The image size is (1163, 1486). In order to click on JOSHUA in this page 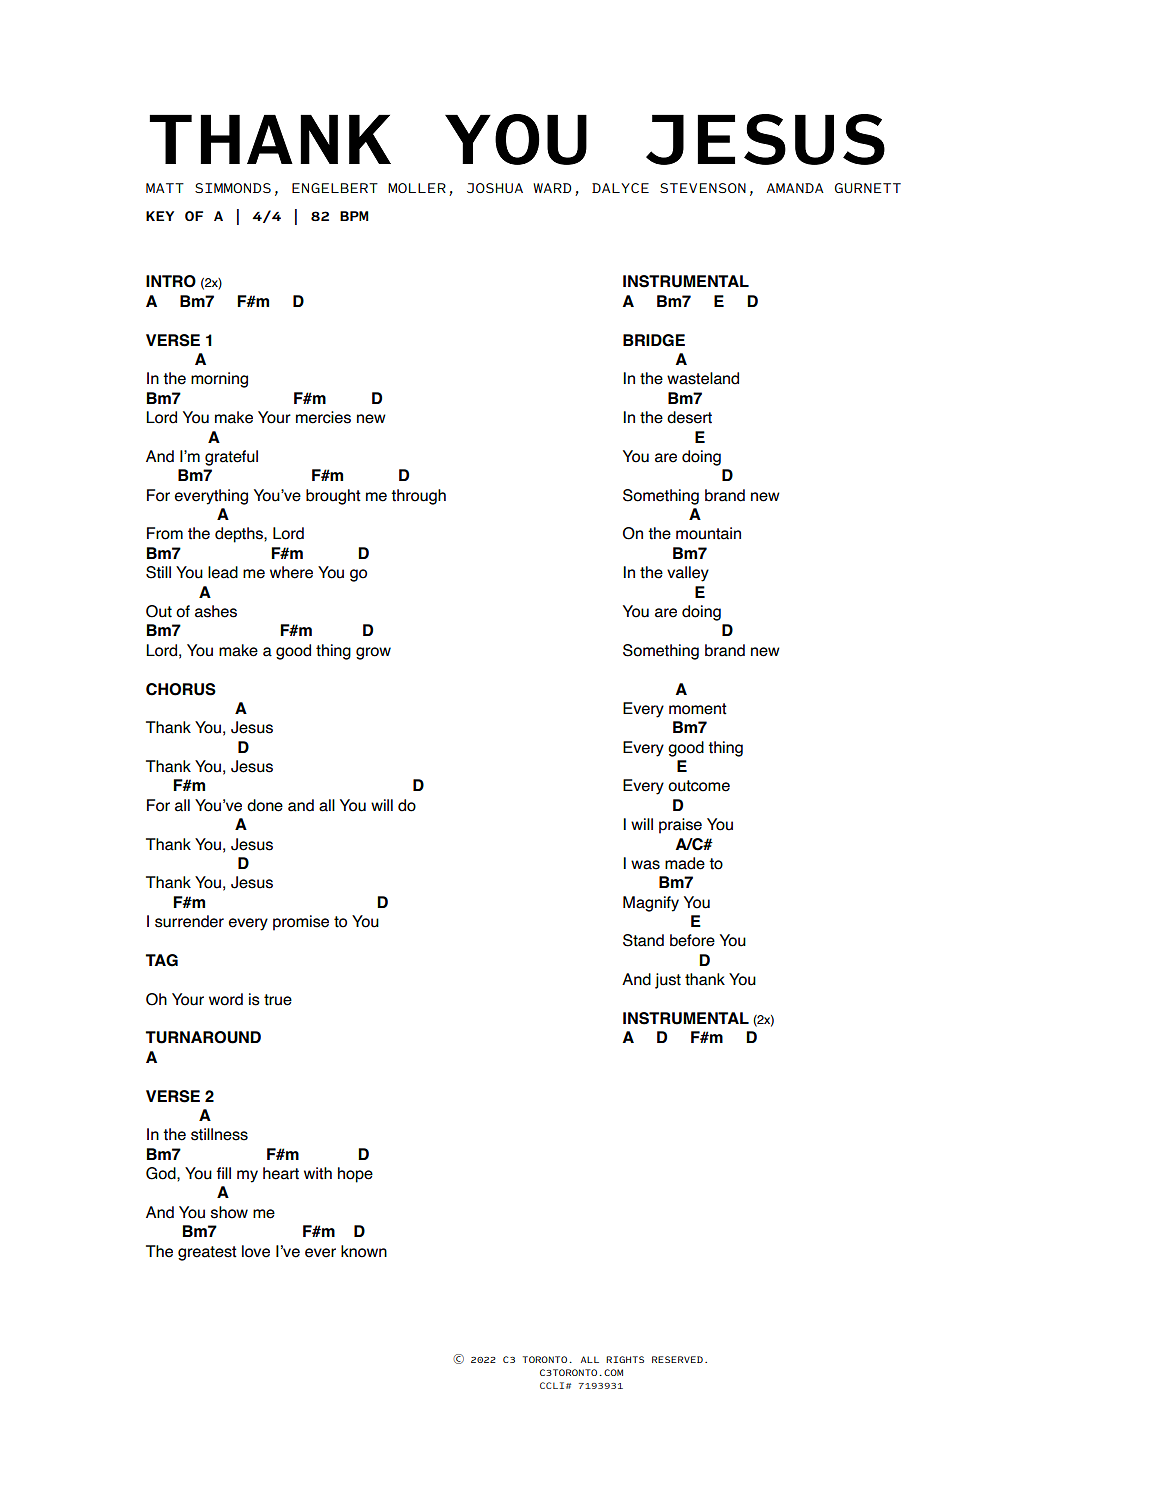, I will do `click(495, 188)`.
